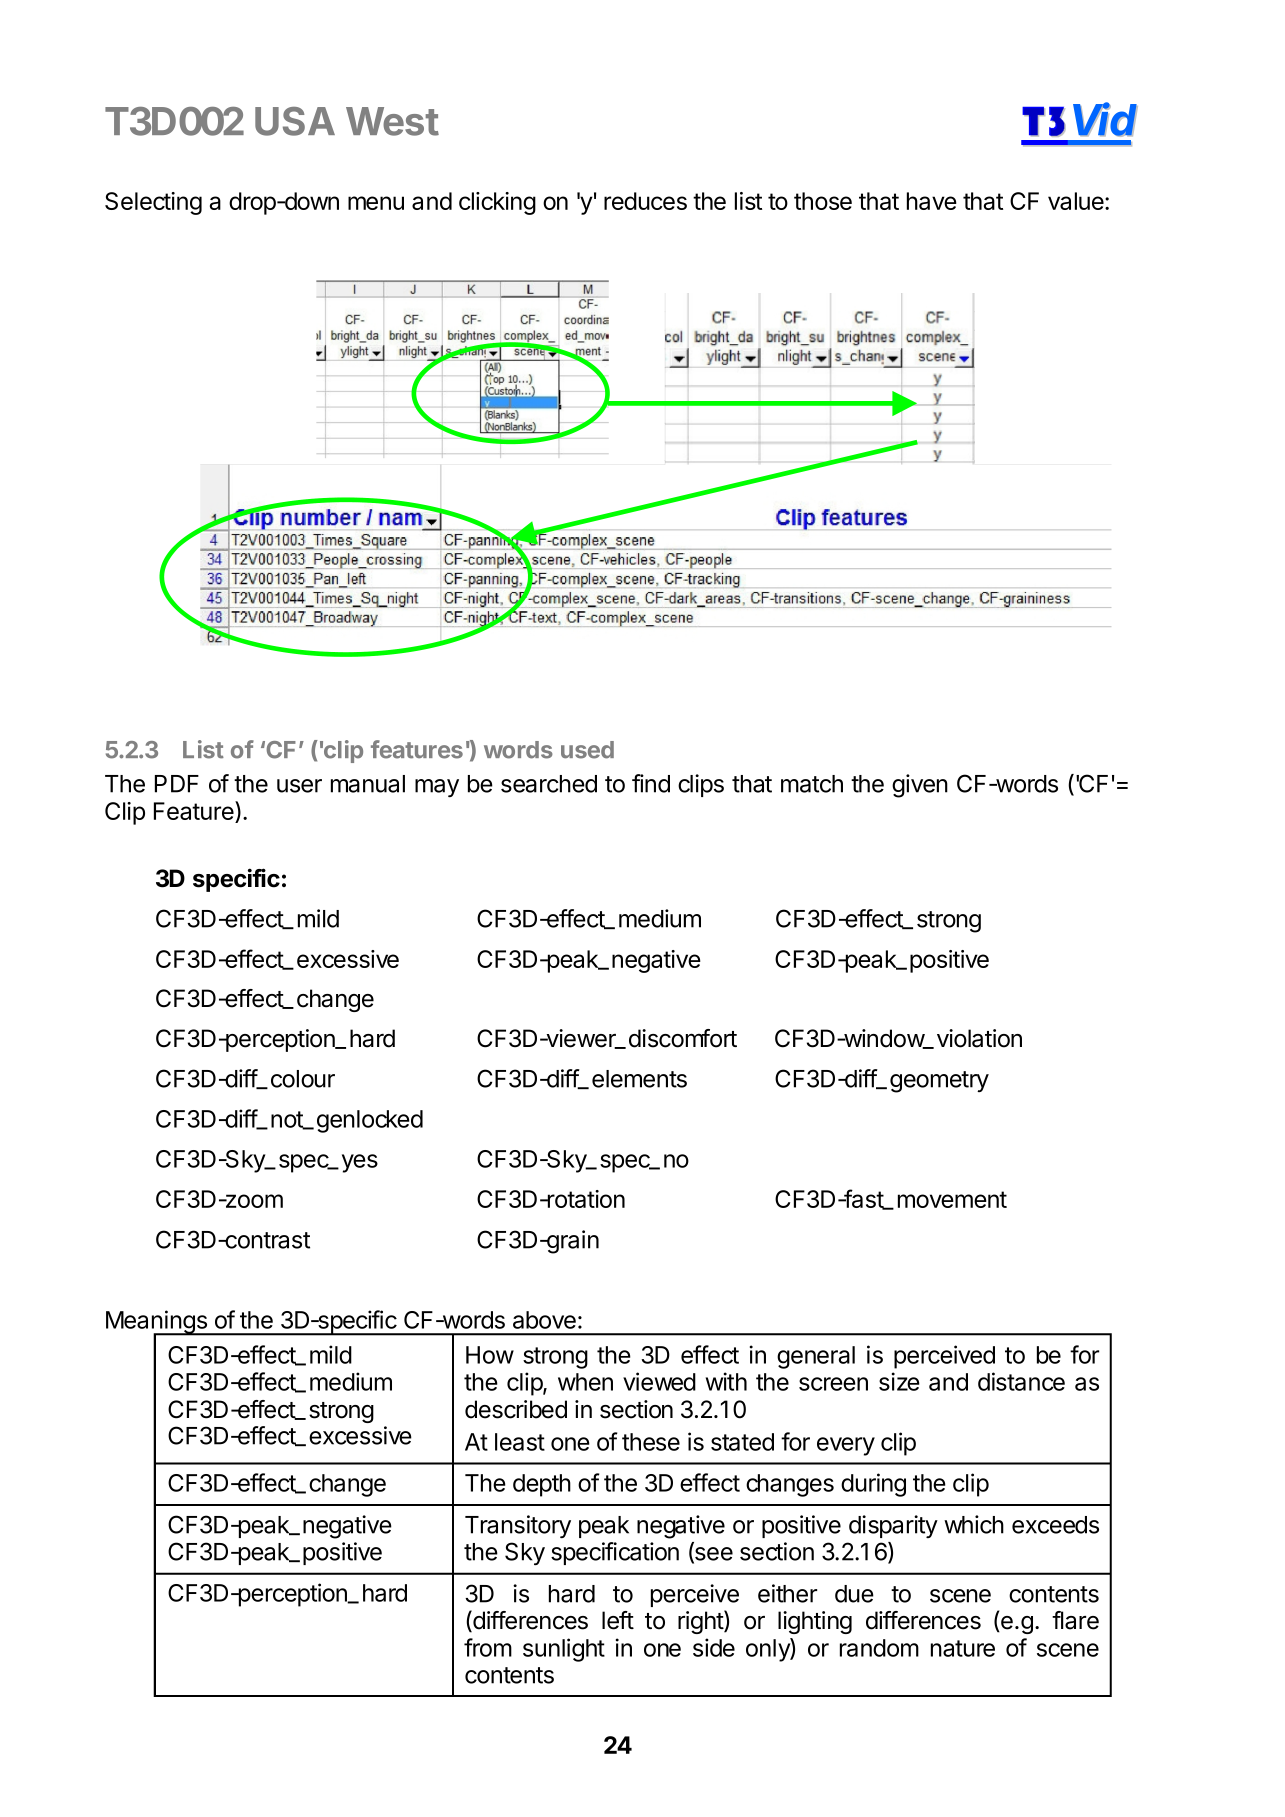 The height and width of the screenshot is (1817, 1285). Describe the element at coordinates (299, 786) in the screenshot. I see `user` at that location.
